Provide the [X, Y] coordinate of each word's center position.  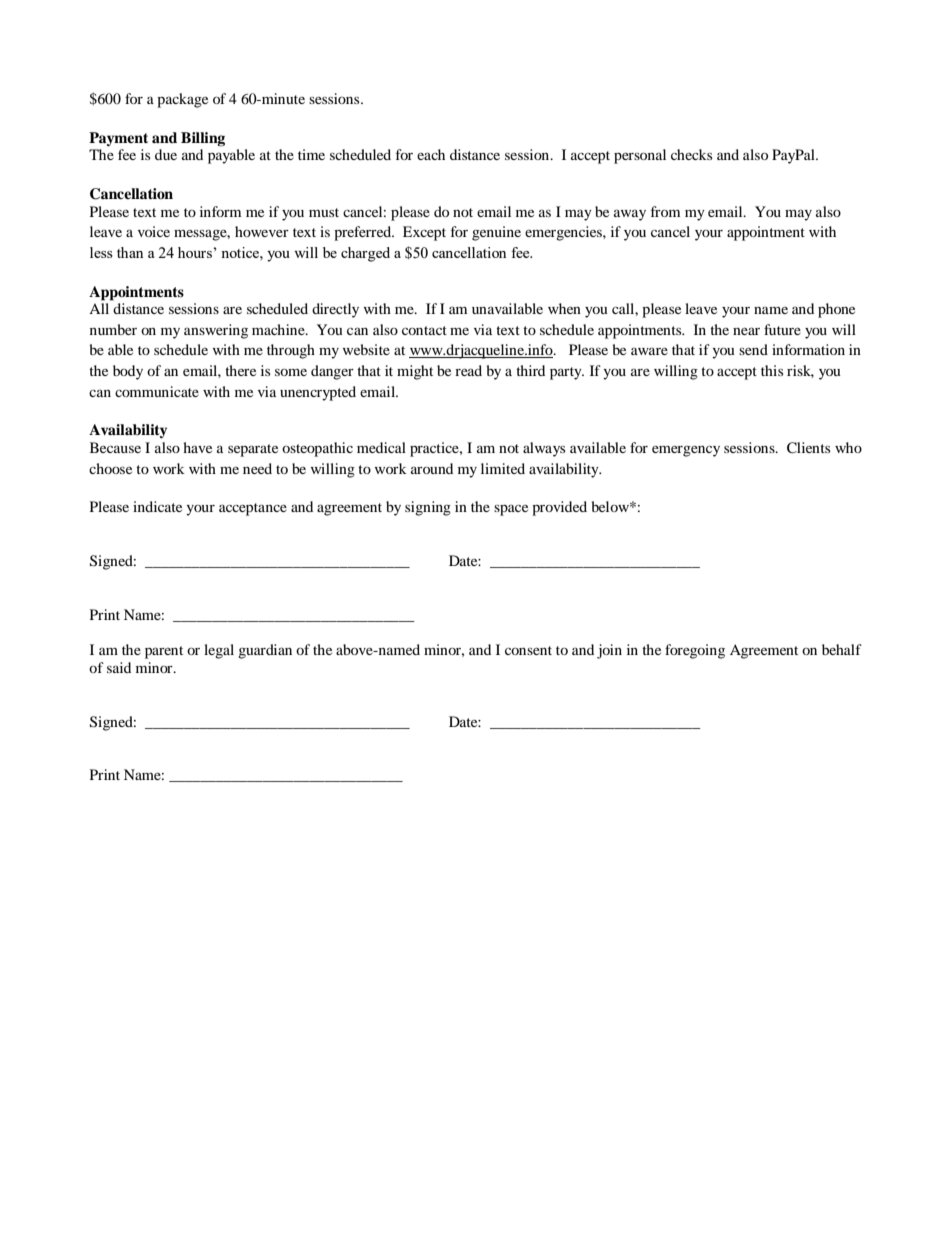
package [182, 100]
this [772, 370]
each [431, 154]
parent [164, 652]
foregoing [695, 651]
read [468, 370]
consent [528, 650]
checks [691, 154]
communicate [157, 391]
